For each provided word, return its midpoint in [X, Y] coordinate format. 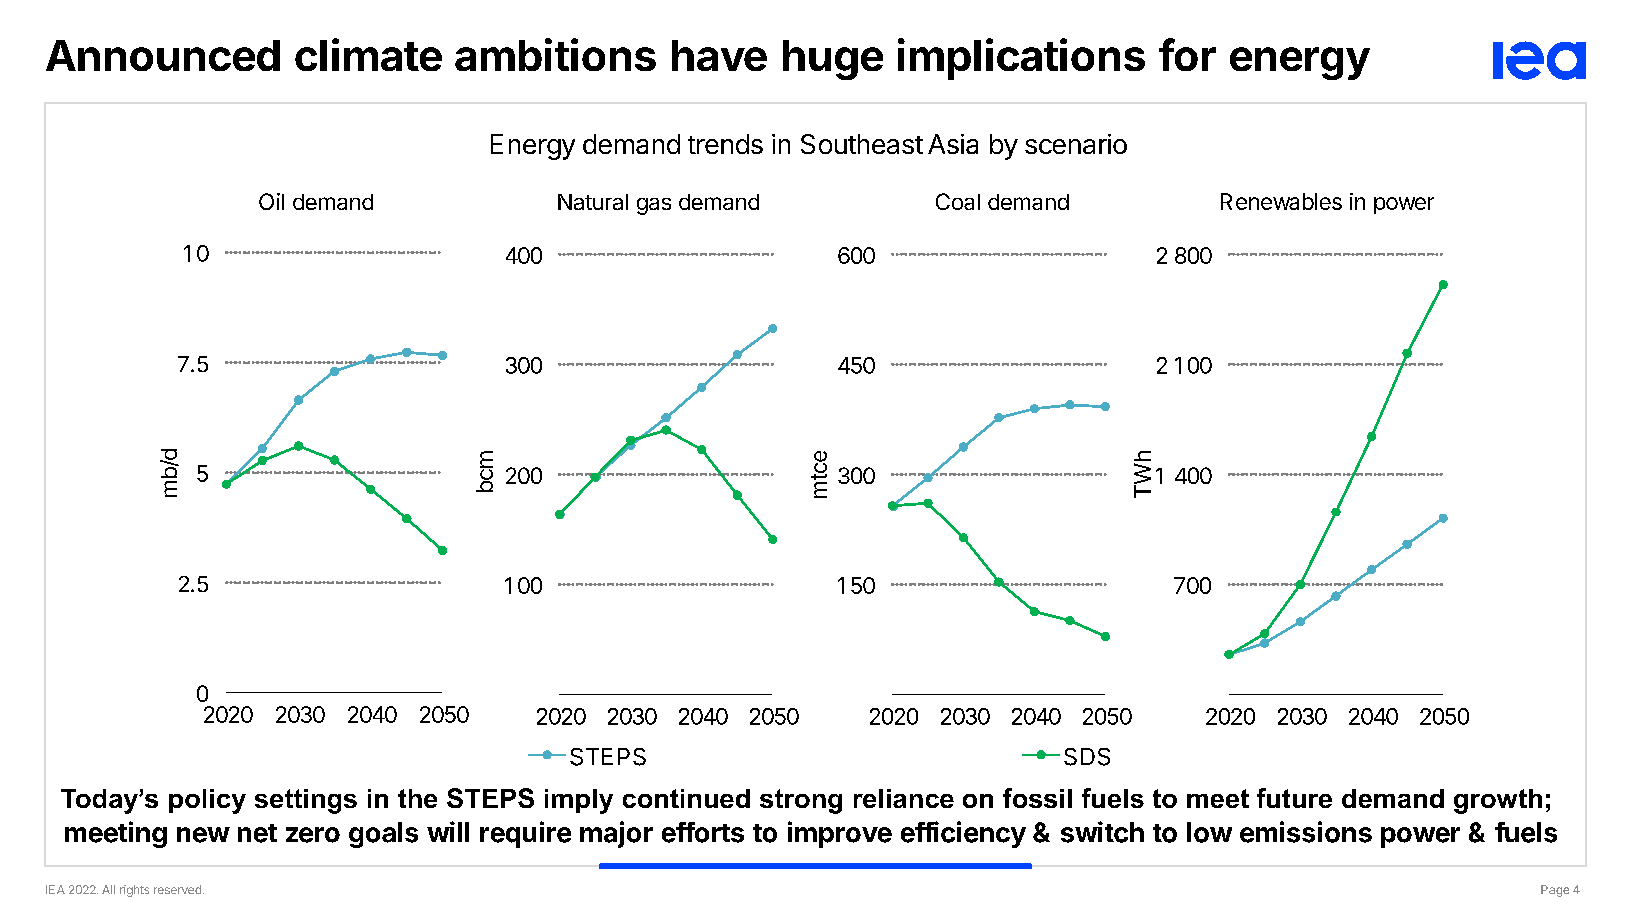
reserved [177, 889]
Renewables [1281, 201]
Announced [163, 55]
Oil [271, 201]
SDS [1087, 757]
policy [207, 801]
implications [1021, 59]
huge [833, 60]
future [1294, 798]
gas [654, 206]
